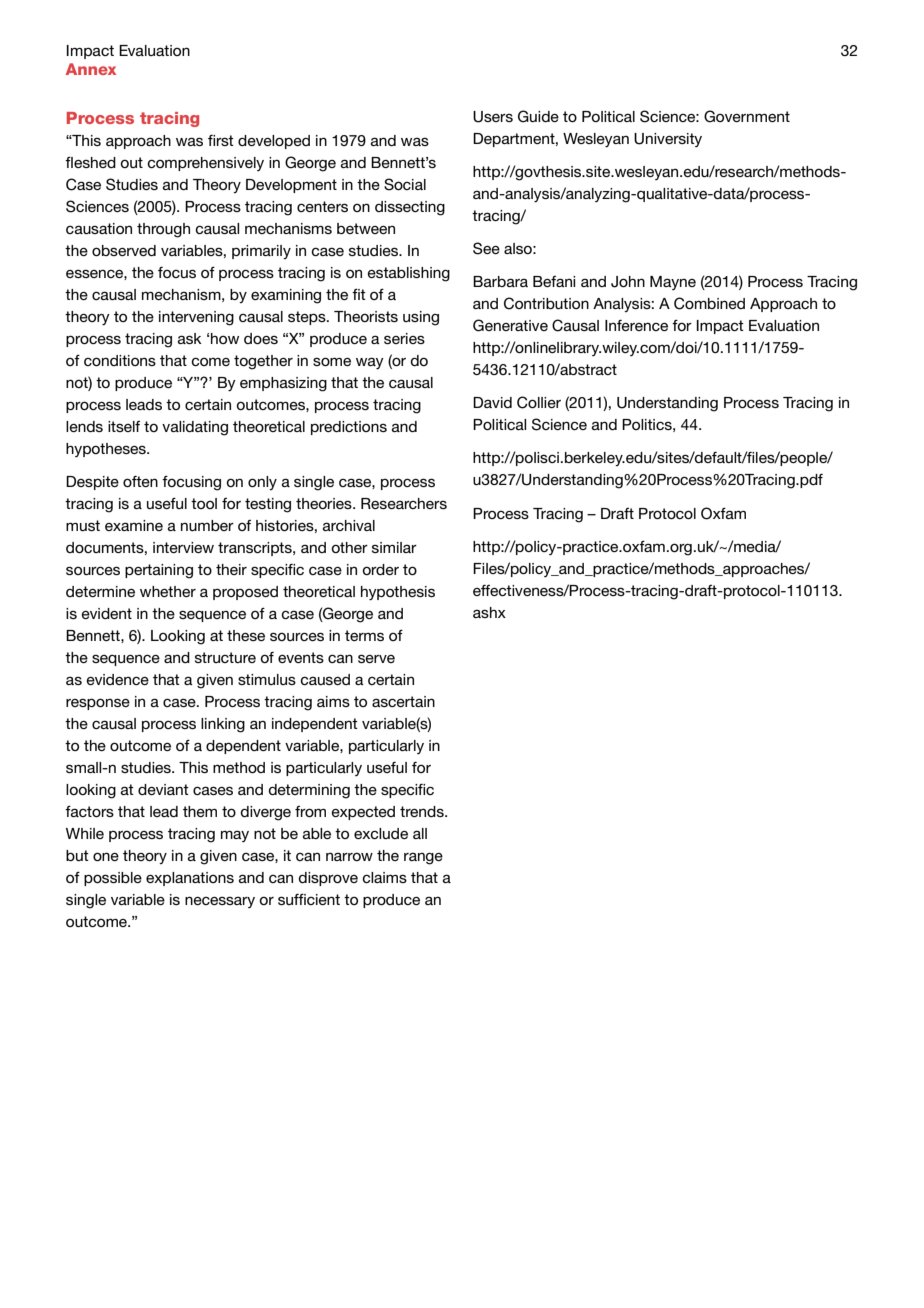 This image has height=1308, width=924. I want to click on Annex, so click(90, 69).
